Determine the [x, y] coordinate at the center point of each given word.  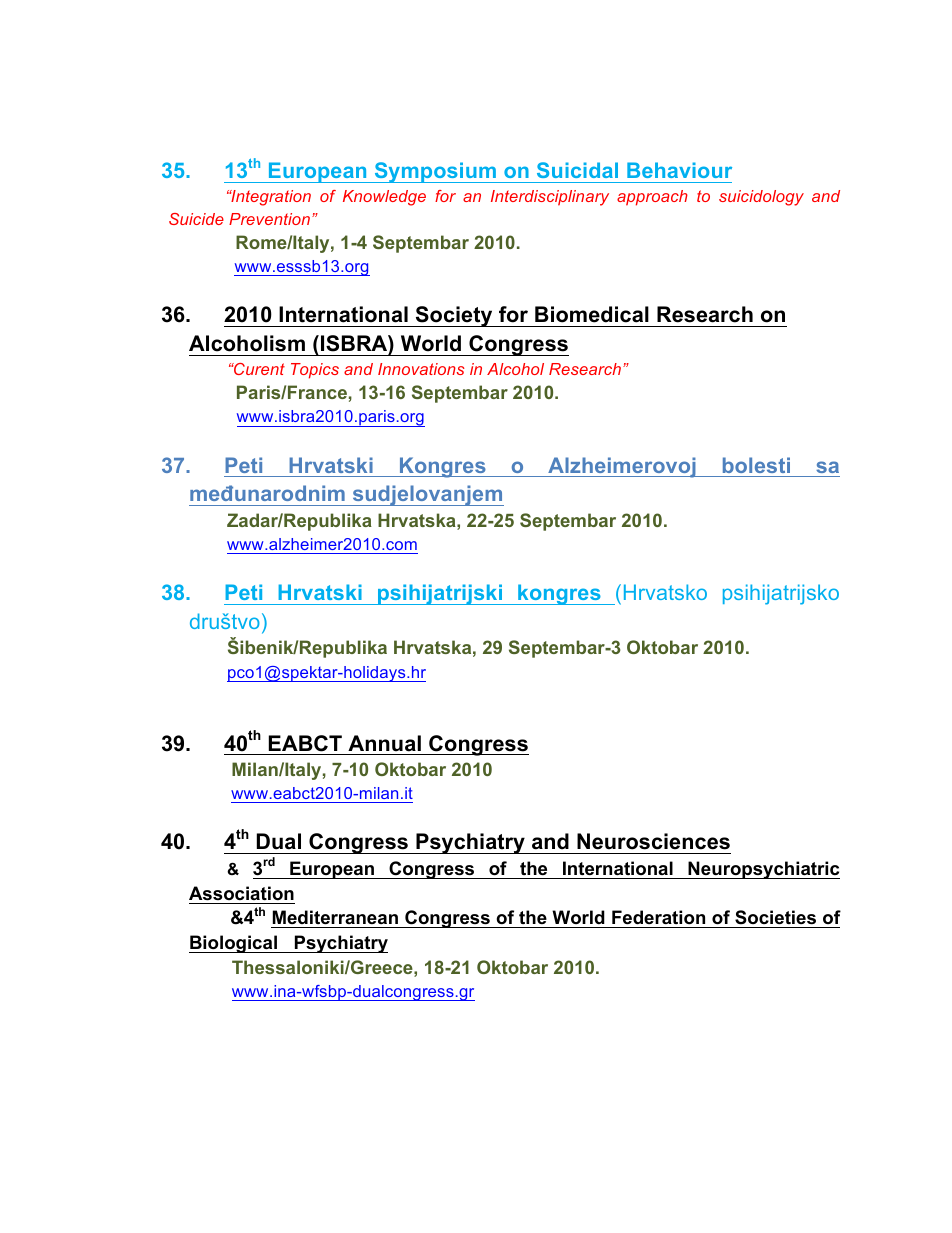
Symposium [435, 172]
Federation [658, 917]
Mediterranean [335, 917]
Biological [234, 944]
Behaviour [679, 170]
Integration [270, 198]
